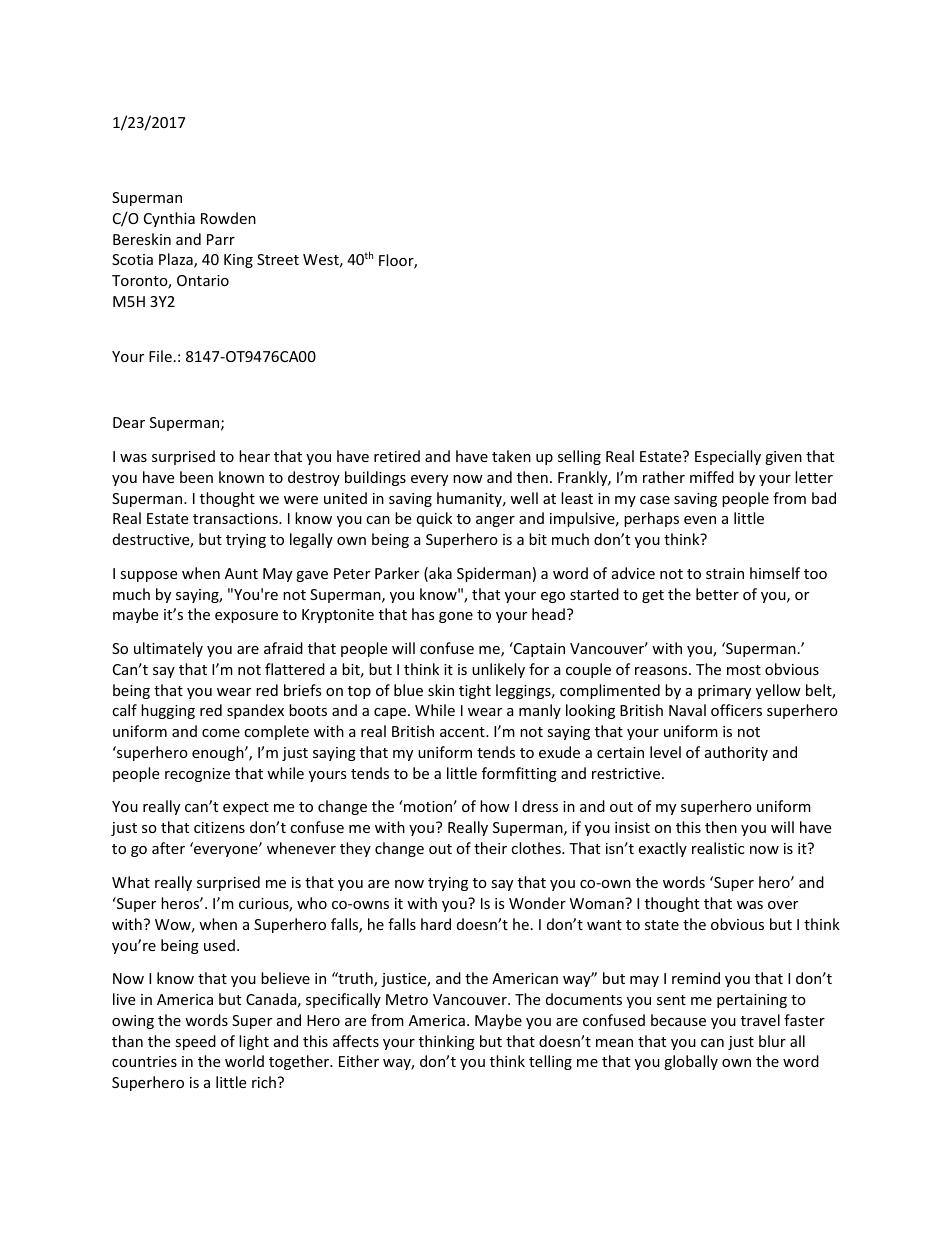 This image has width=952, height=1233. I want to click on speed, so click(195, 1042).
